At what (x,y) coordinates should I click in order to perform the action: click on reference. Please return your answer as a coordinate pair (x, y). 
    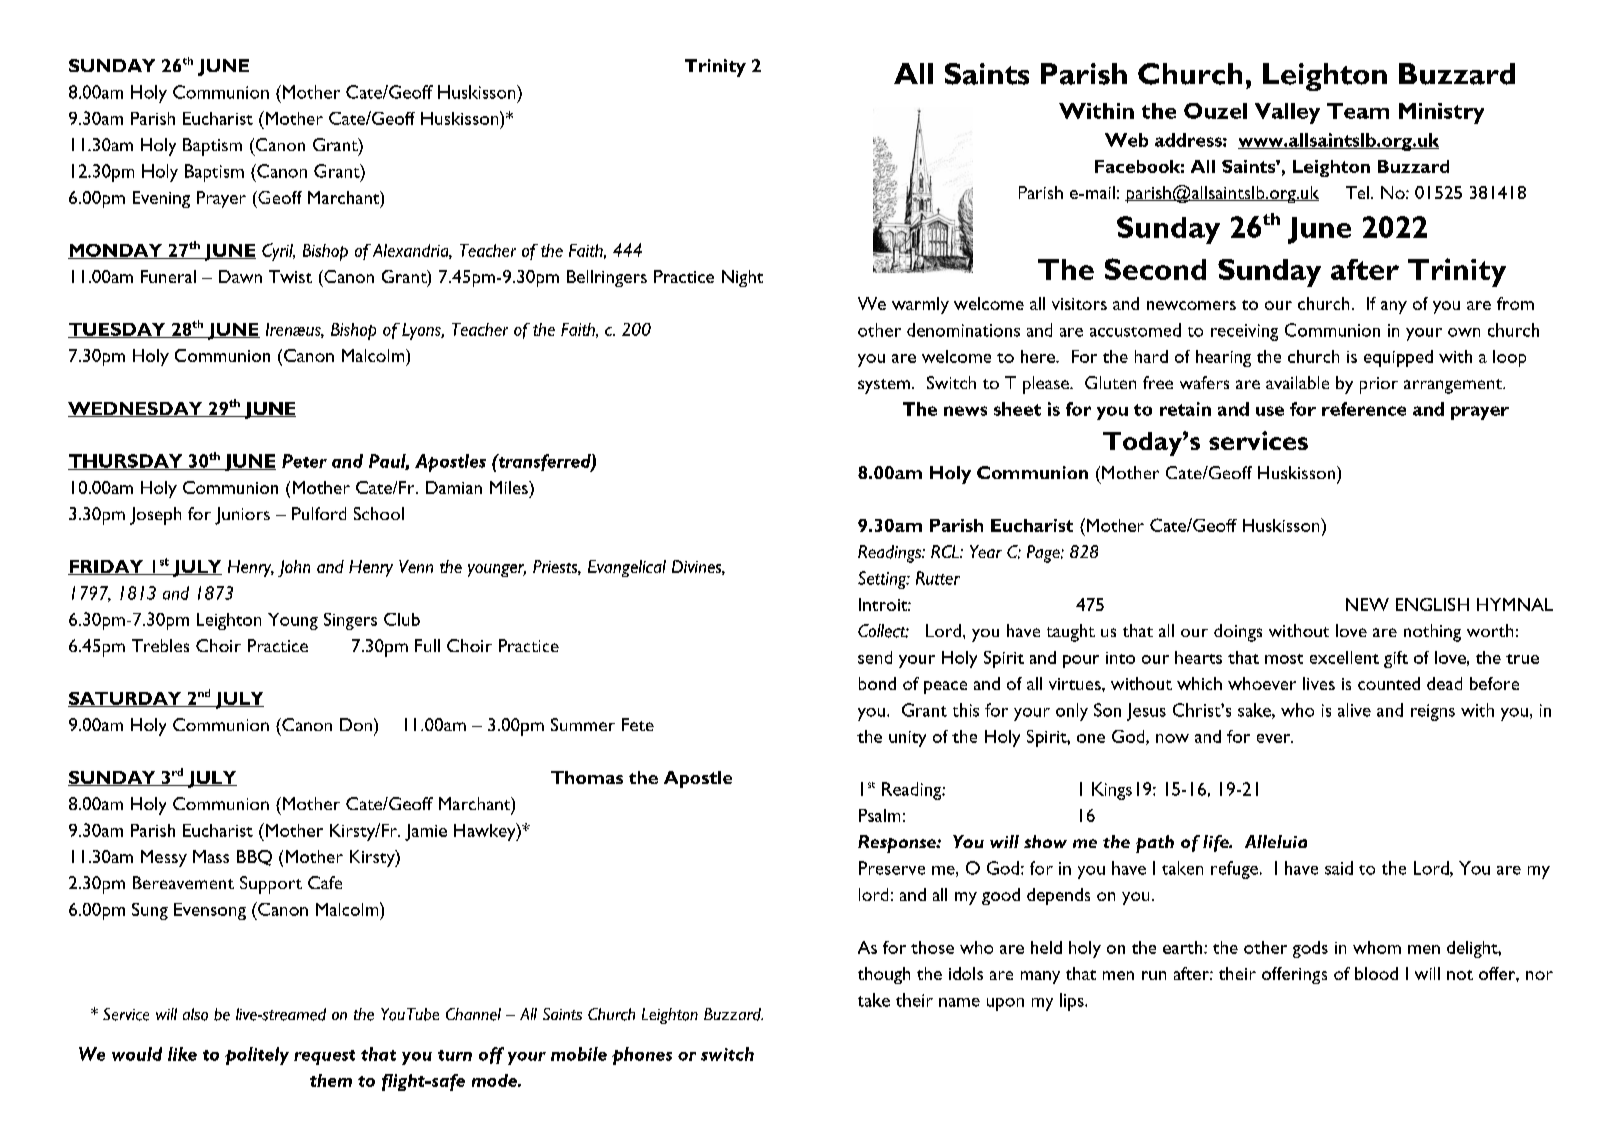
    Looking at the image, I should click on (1364, 409).
